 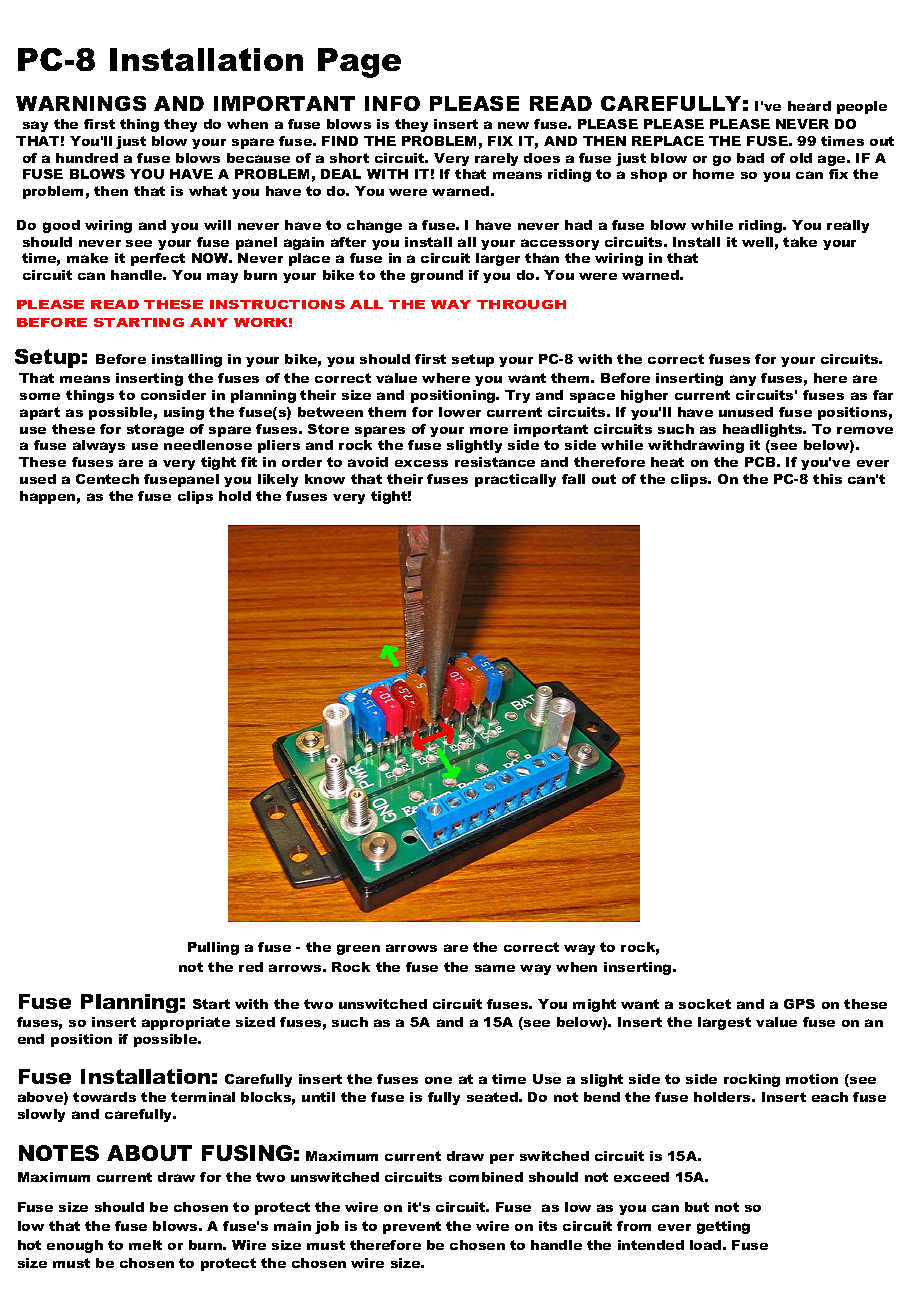 What do you see at coordinates (412, 1227) in the page?
I see `prevent` at bounding box center [412, 1227].
